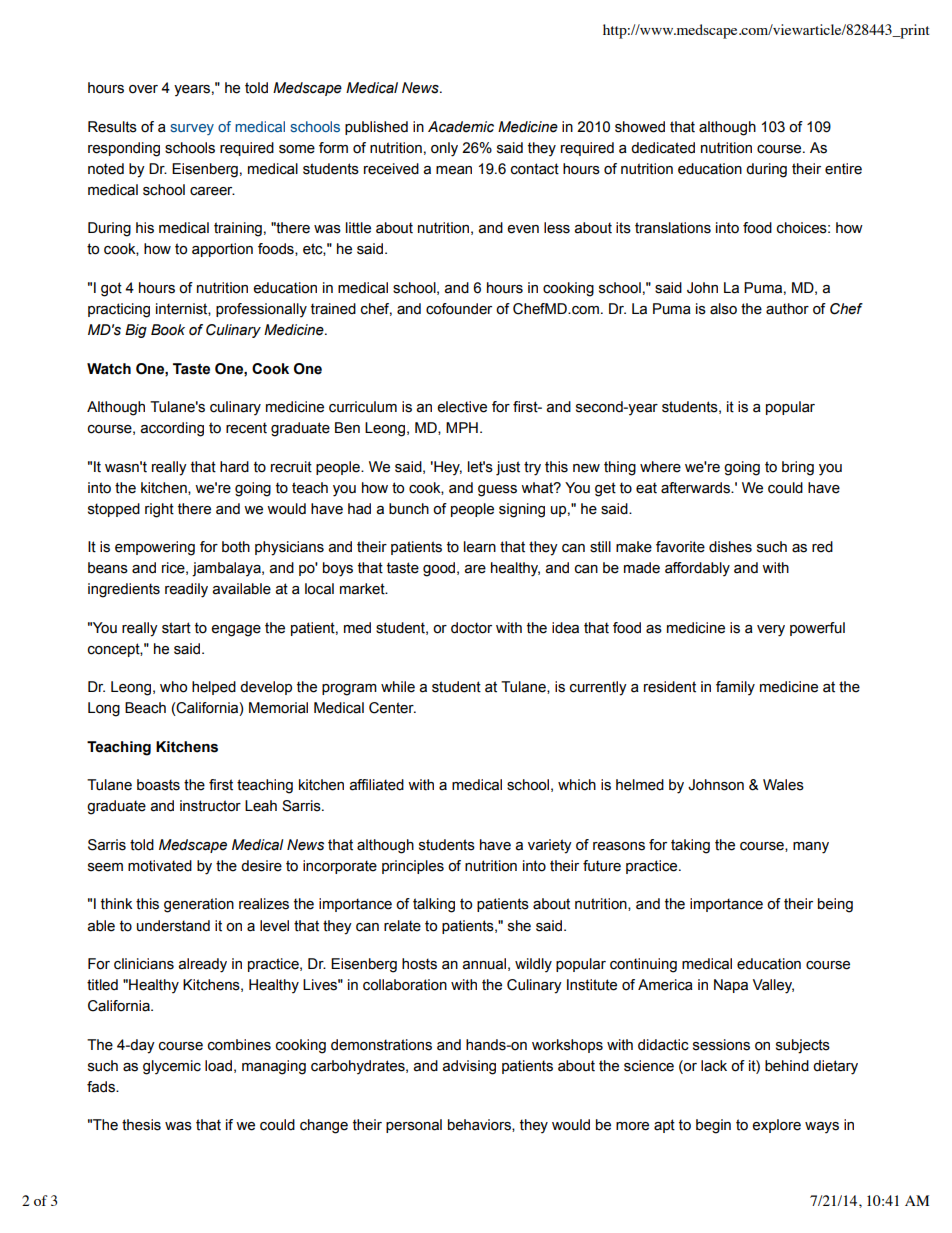 The image size is (952, 1233). I want to click on doctor, so click(471, 628).
